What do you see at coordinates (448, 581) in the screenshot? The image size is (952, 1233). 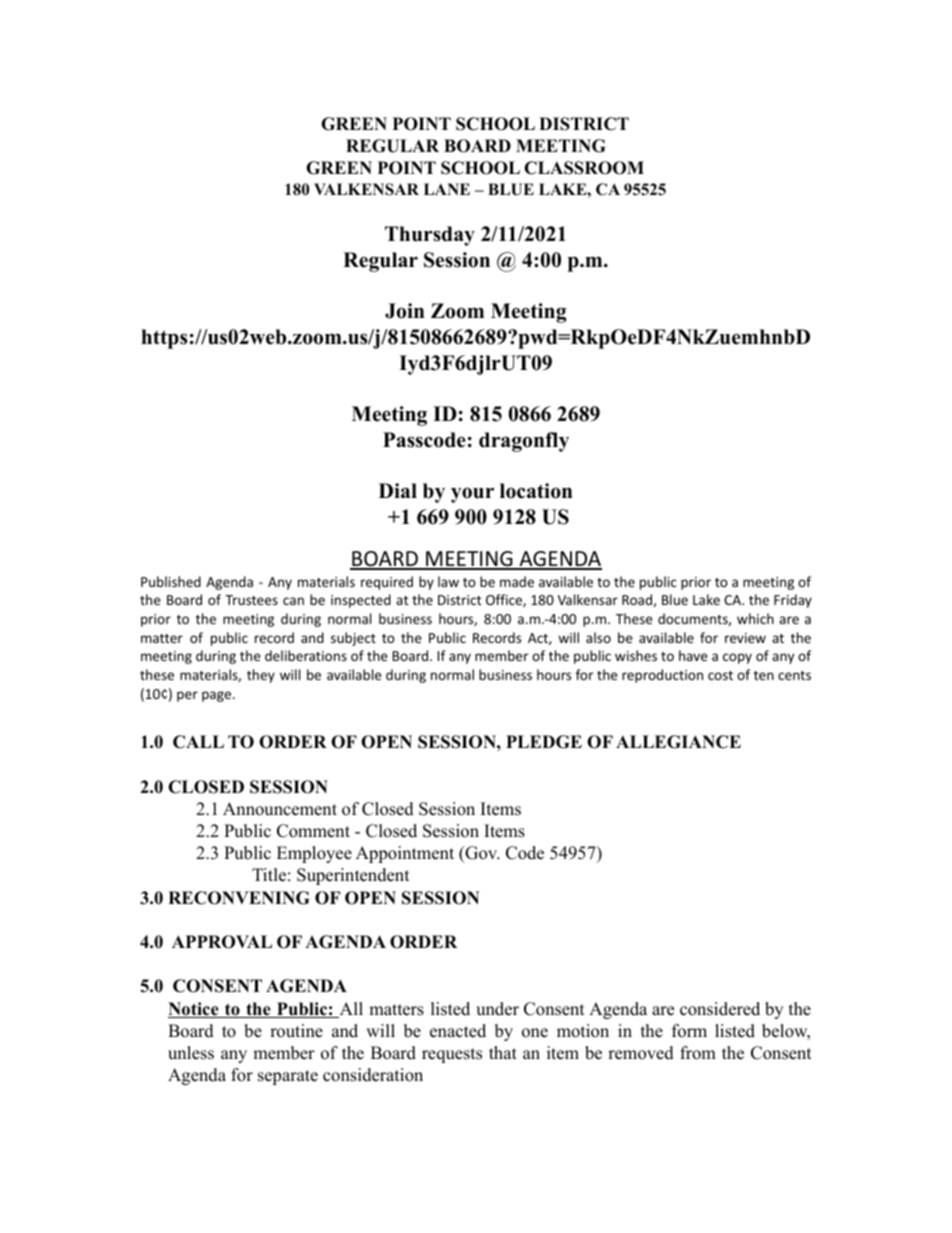 I see `law` at bounding box center [448, 581].
